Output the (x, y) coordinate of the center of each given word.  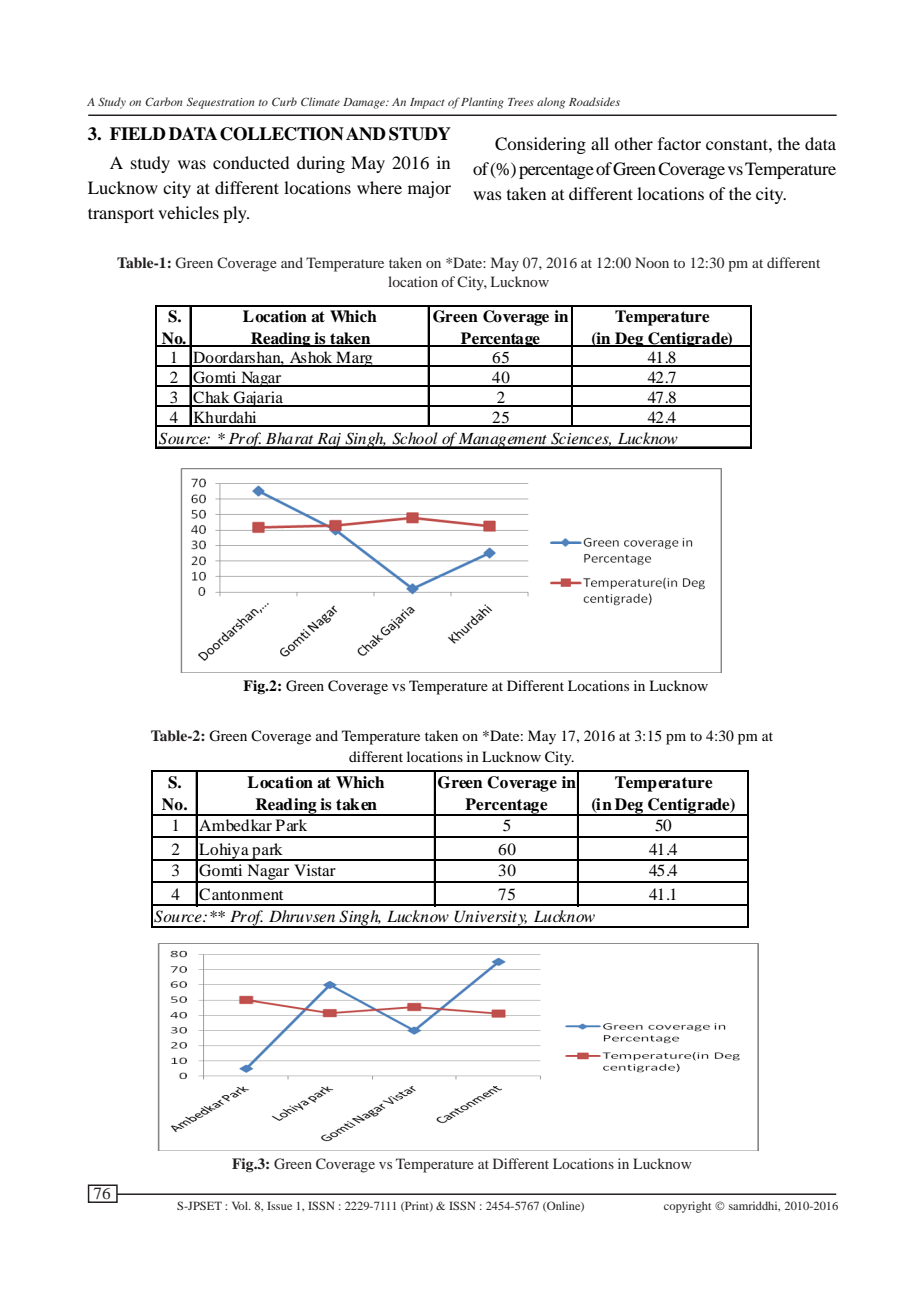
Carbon (164, 101)
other (633, 143)
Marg (354, 359)
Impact (427, 103)
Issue (279, 1205)
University (490, 918)
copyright (687, 1207)
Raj (329, 441)
